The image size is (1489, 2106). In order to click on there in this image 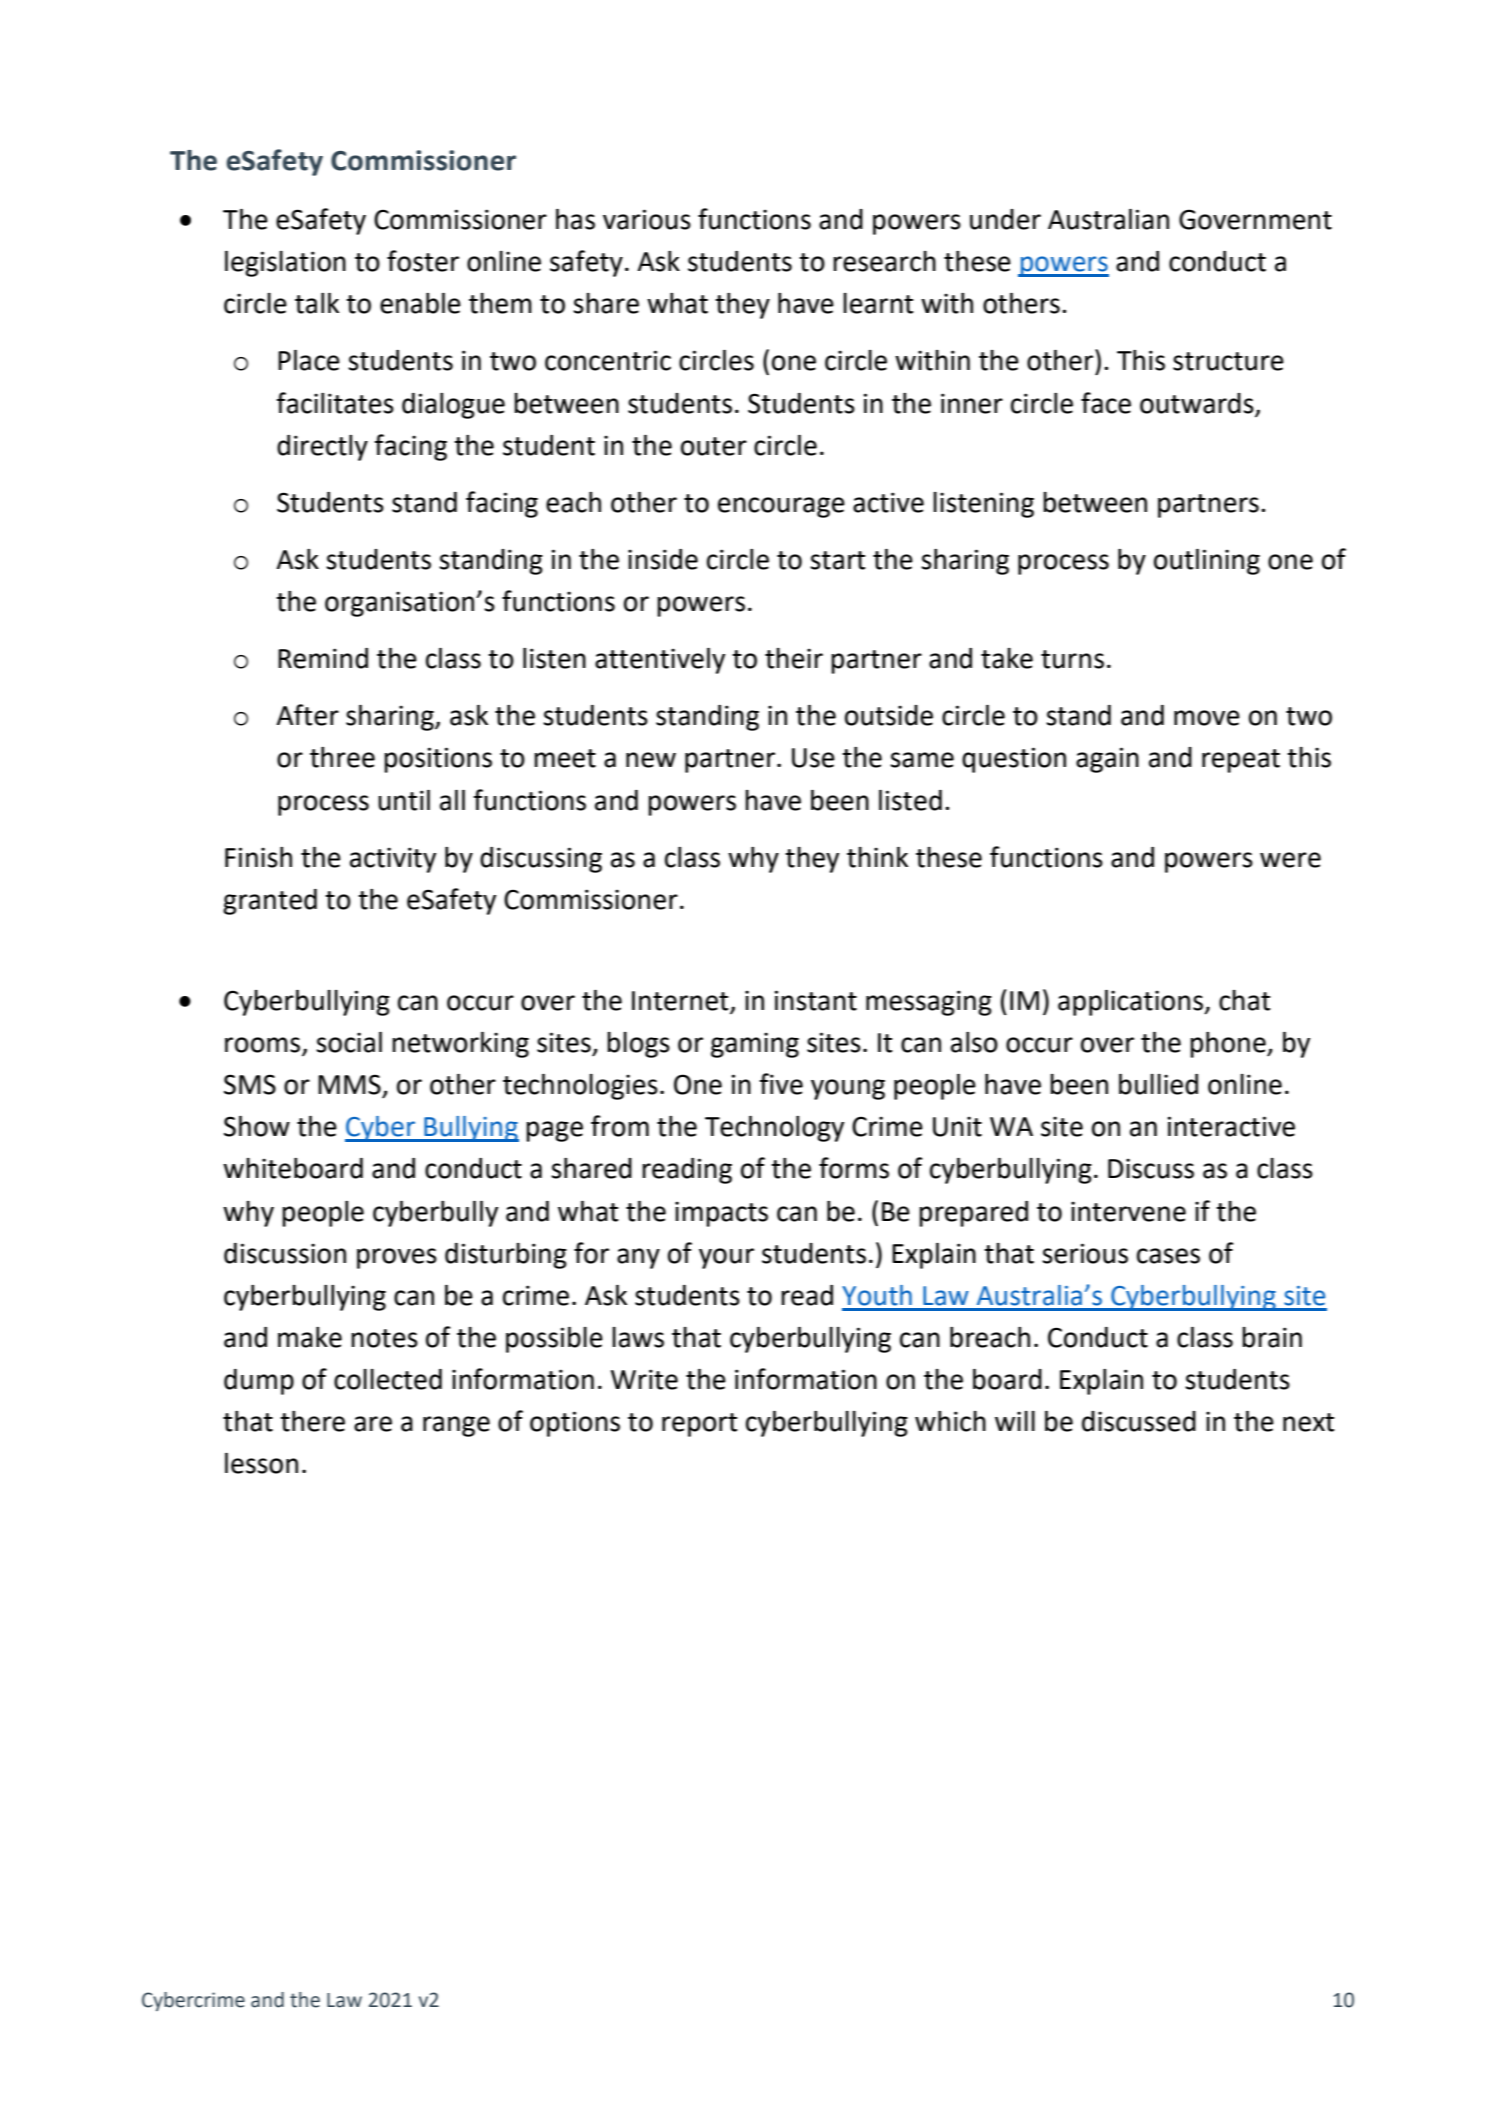, I will do `click(312, 1421)`.
